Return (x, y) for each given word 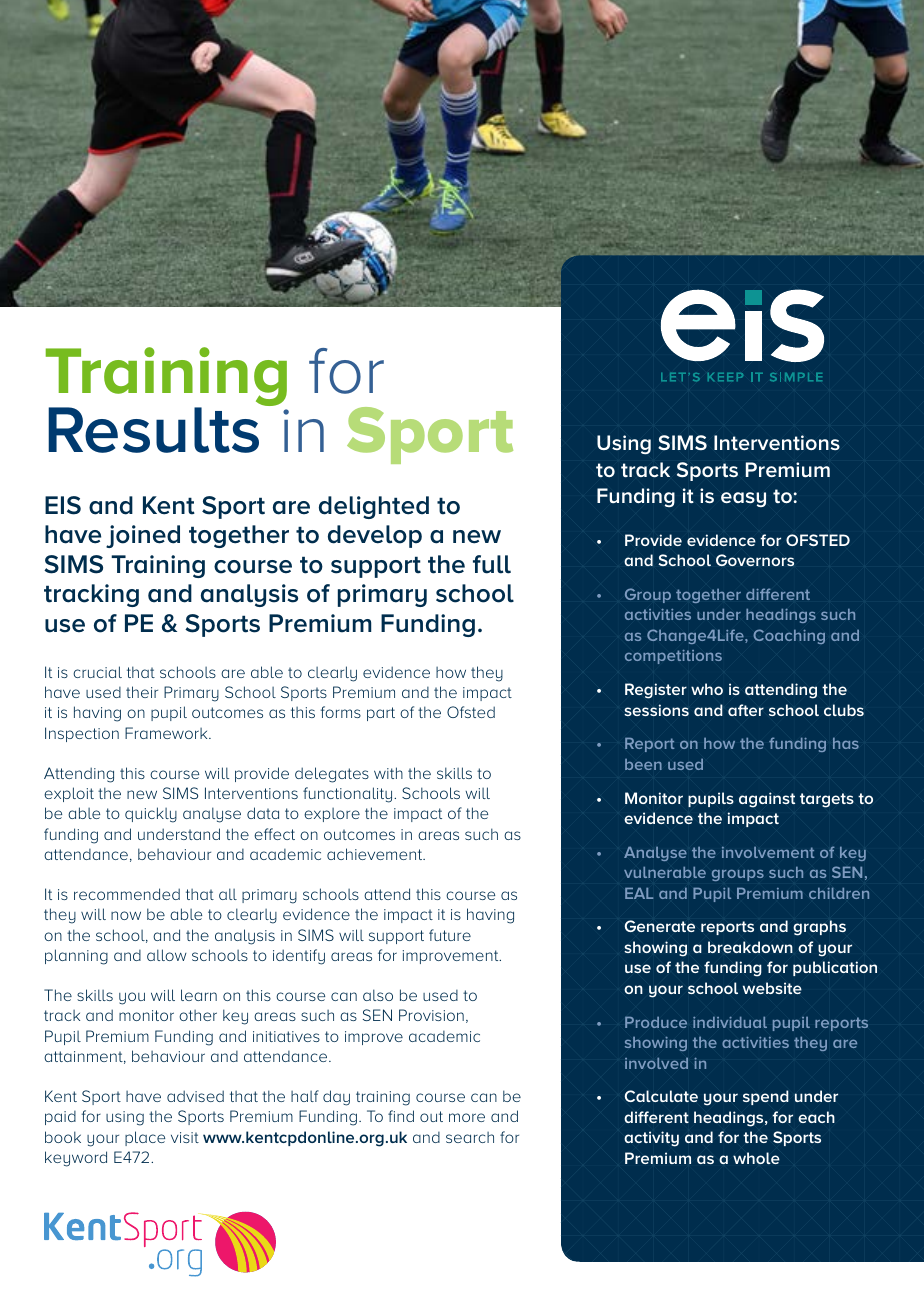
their (142, 692)
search (470, 1137)
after (746, 710)
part (381, 714)
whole (756, 1158)
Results (153, 430)
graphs (819, 928)
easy (743, 499)
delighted (374, 507)
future (450, 935)
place (145, 1138)
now (126, 915)
